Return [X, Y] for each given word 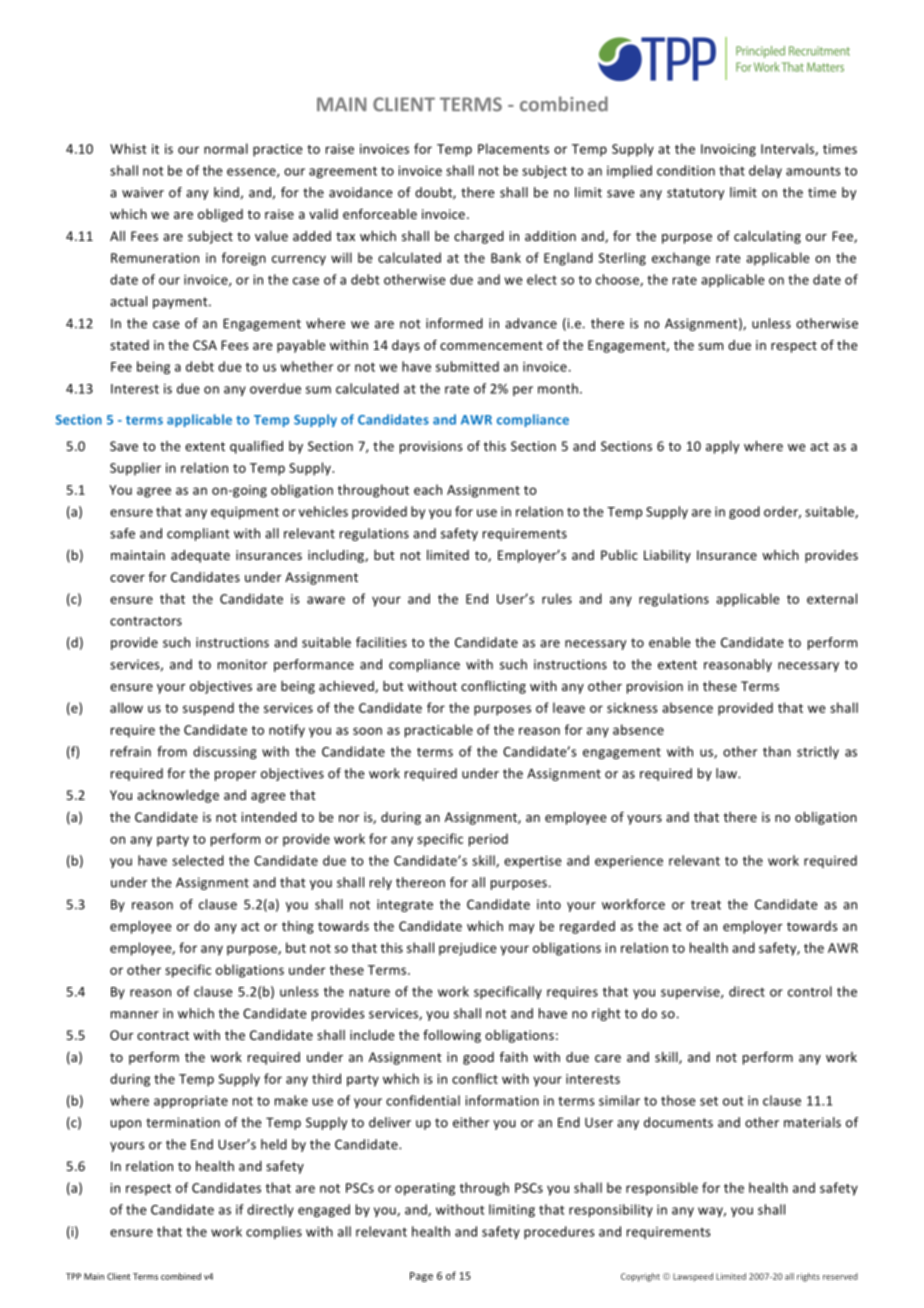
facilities [381, 642]
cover [127, 578]
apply [722, 447]
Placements [513, 148]
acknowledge [178, 796]
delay [765, 171]
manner [135, 1015]
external [832, 598]
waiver [143, 192]
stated [129, 345]
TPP [73, 1276]
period [488, 840]
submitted [467, 366]
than [777, 751]
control [810, 991]
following [452, 1036]
